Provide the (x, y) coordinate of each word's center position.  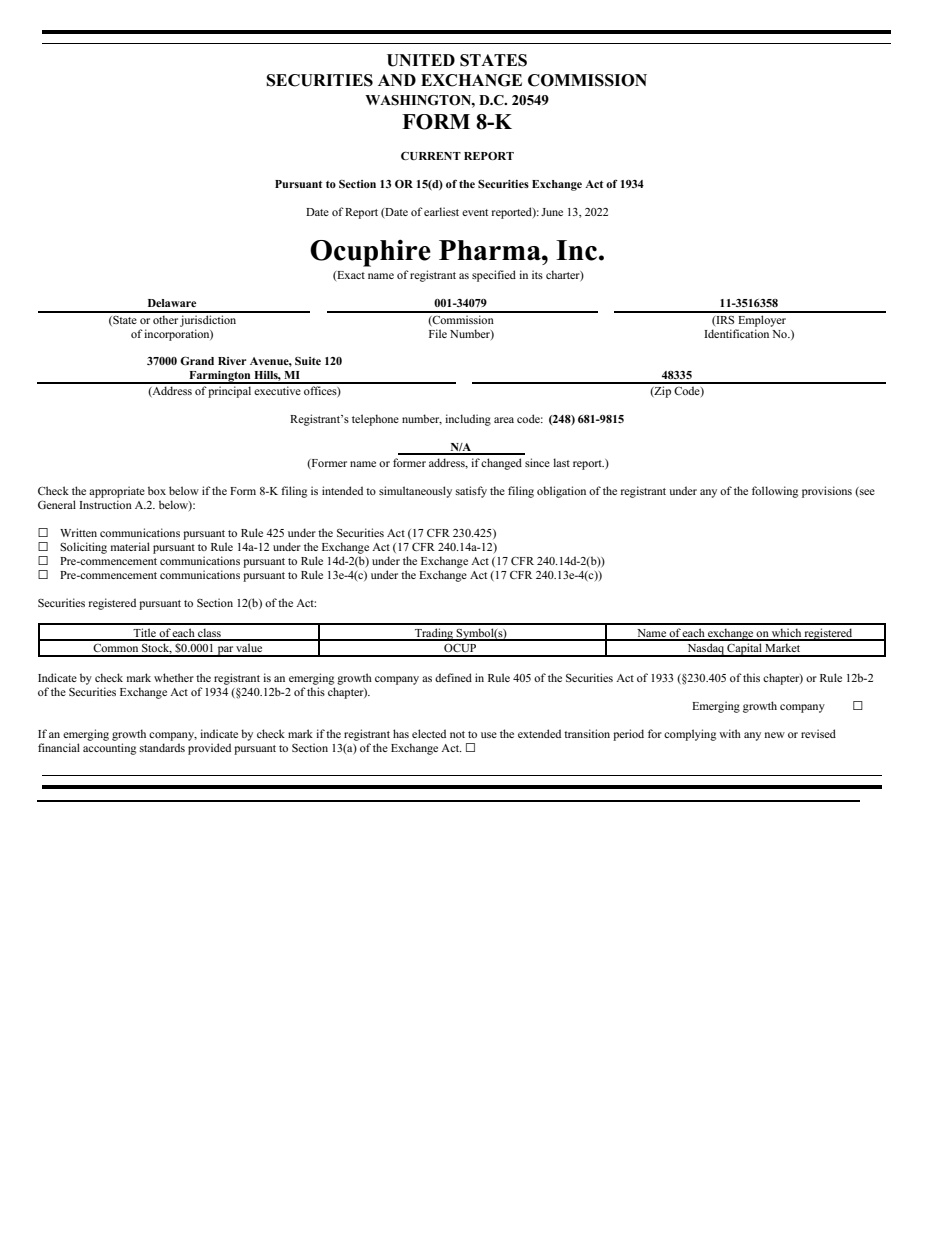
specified (494, 276)
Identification (736, 333)
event (475, 212)
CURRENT (431, 156)
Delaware (172, 303)
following (775, 492)
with (730, 733)
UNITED (421, 60)
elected (429, 733)
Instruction (105, 504)
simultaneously (415, 492)
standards (162, 747)
